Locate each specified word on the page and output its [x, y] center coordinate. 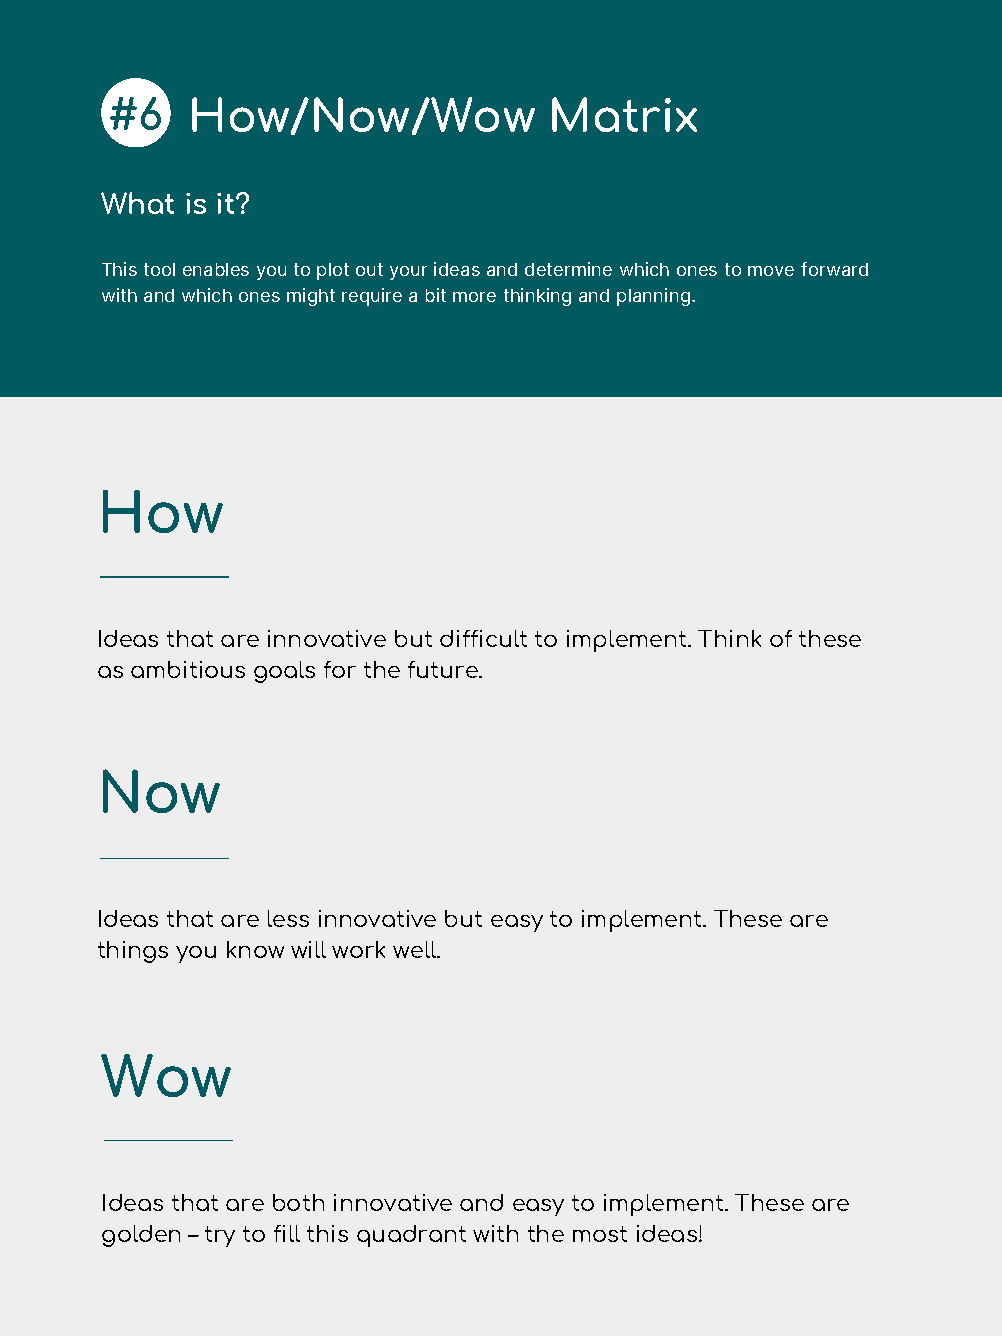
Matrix [624, 114]
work [358, 949]
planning [653, 297]
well [416, 949]
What [137, 203]
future [444, 669]
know [255, 949]
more [474, 297]
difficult [483, 638]
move [771, 271]
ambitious [188, 669]
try [220, 1236]
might [311, 297]
